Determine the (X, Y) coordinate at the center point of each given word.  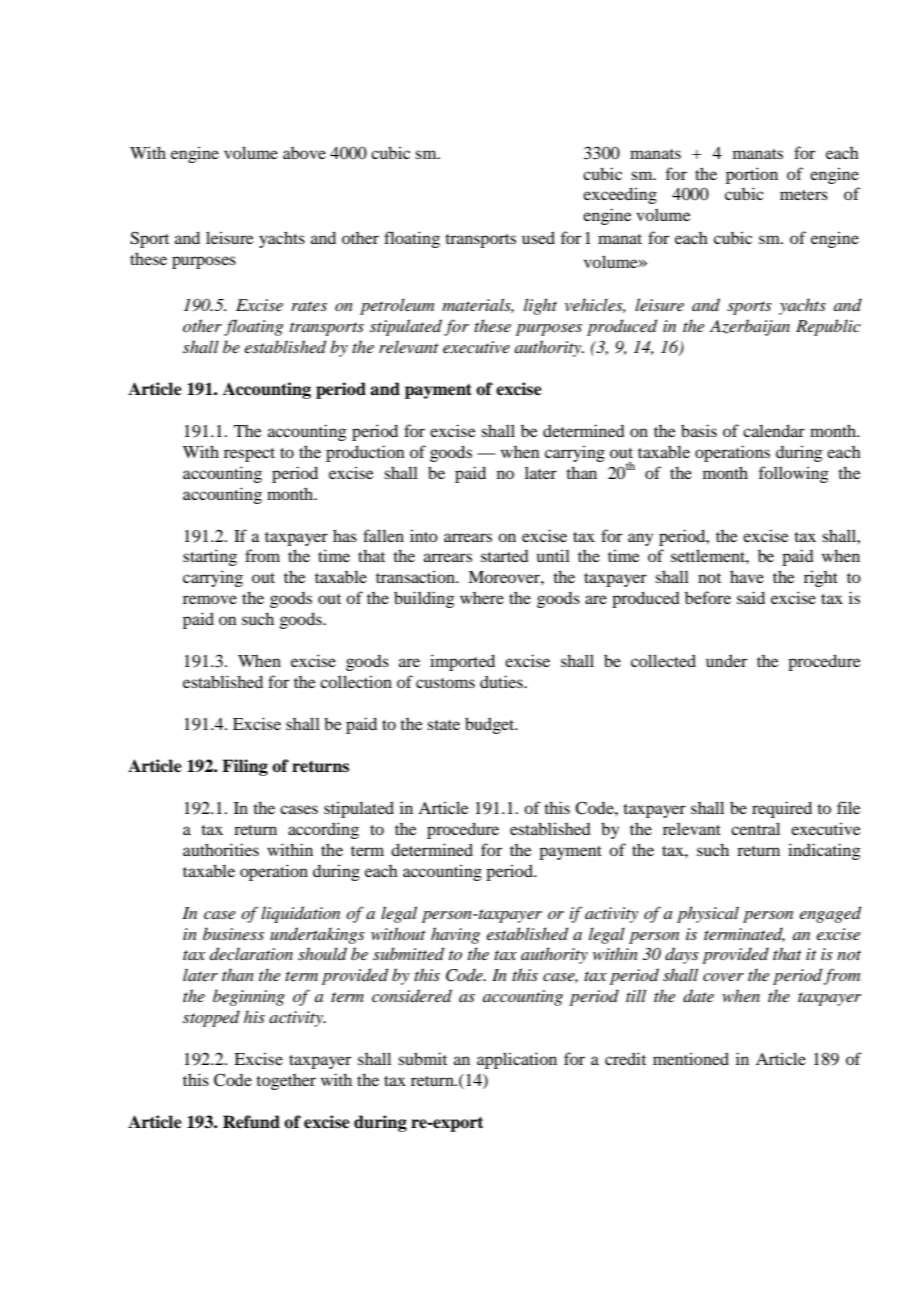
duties (502, 681)
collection (356, 681)
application (517, 1060)
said (751, 597)
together (286, 1082)
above (304, 153)
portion (752, 175)
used (538, 237)
